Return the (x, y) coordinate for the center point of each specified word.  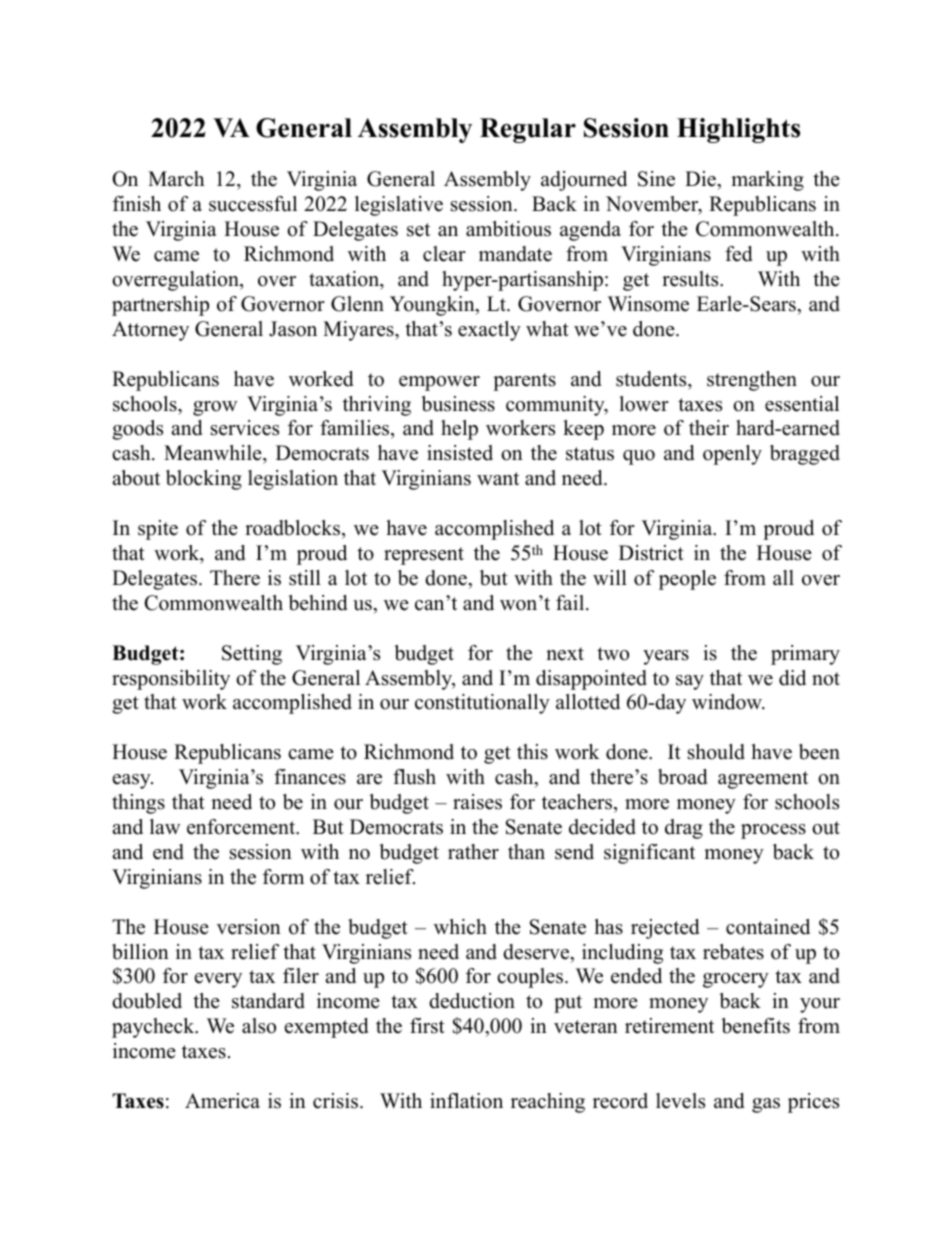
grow (215, 408)
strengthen (752, 381)
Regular (528, 130)
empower (439, 383)
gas (766, 1105)
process (773, 831)
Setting (252, 655)
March (176, 179)
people (687, 580)
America (222, 1101)
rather (473, 852)
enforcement (242, 827)
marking (767, 181)
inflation (466, 1101)
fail (571, 602)
